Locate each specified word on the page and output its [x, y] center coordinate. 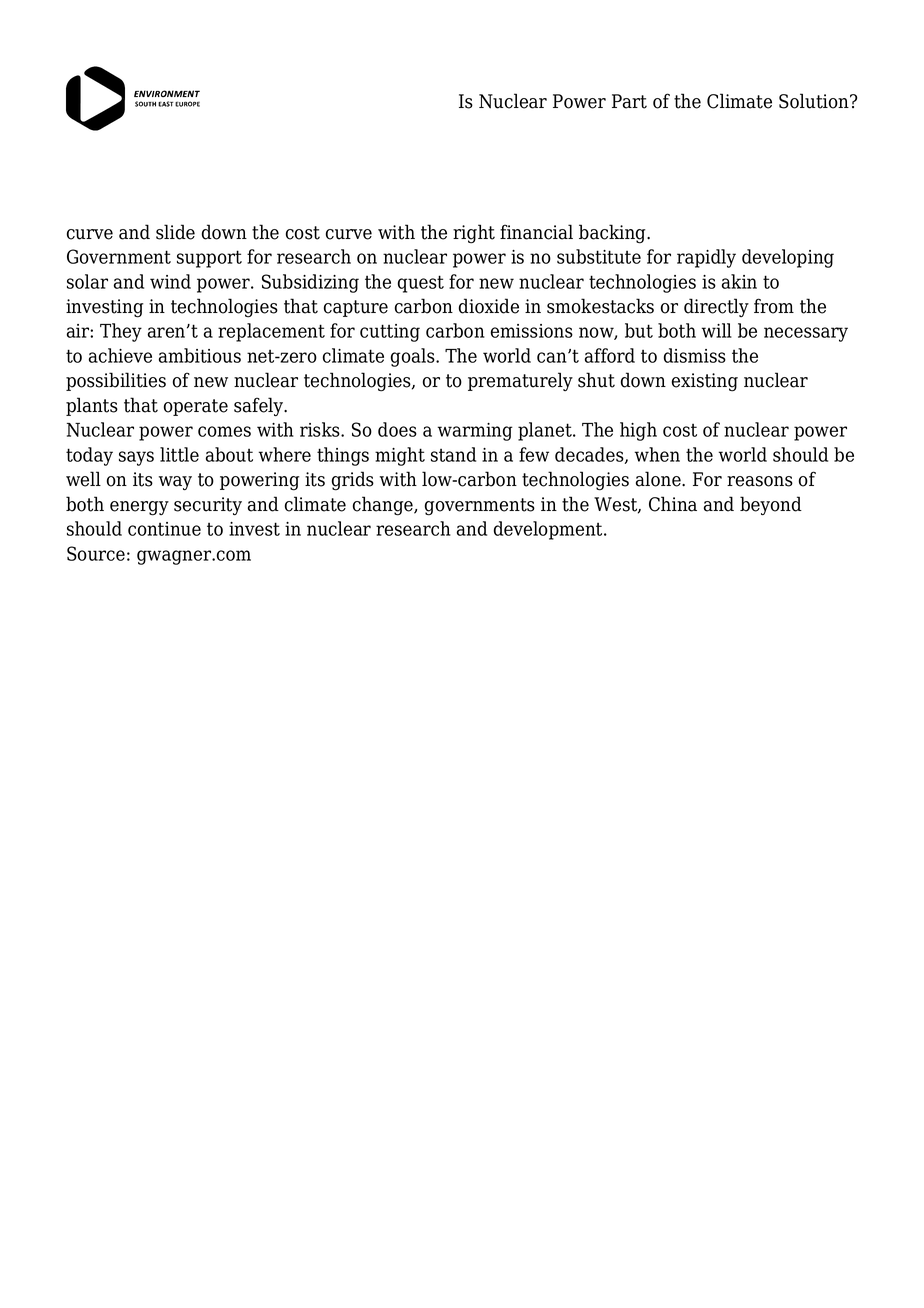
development [549, 530]
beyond [771, 505]
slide [175, 232]
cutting [390, 333]
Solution [815, 101]
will [717, 330]
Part [629, 101]
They [121, 332]
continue [164, 529]
